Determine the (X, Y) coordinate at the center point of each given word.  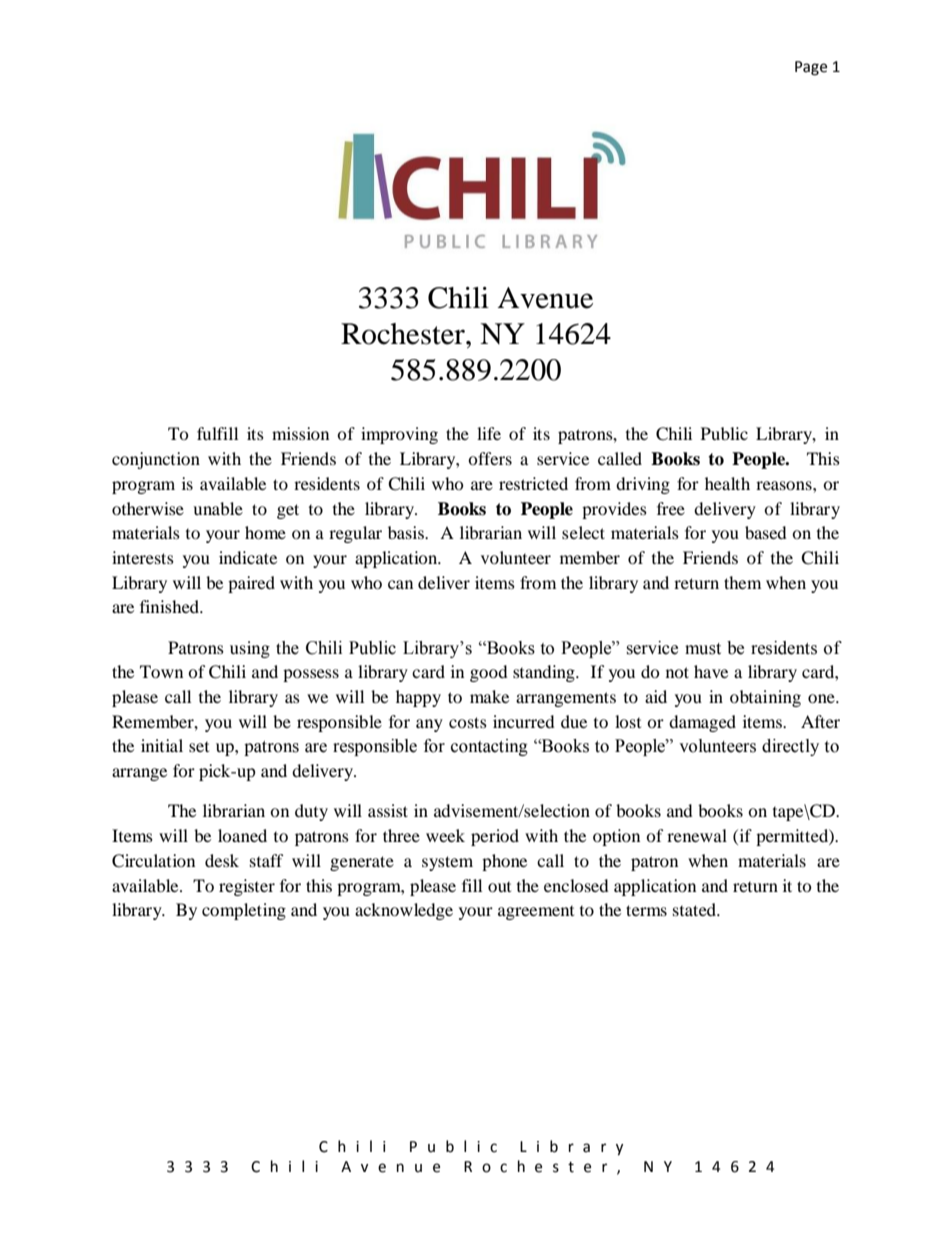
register (247, 887)
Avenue (545, 298)
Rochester (404, 334)
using (250, 649)
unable (218, 508)
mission (300, 433)
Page (811, 68)
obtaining (765, 698)
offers (490, 458)
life (489, 433)
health (727, 483)
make (489, 696)
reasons (785, 485)
